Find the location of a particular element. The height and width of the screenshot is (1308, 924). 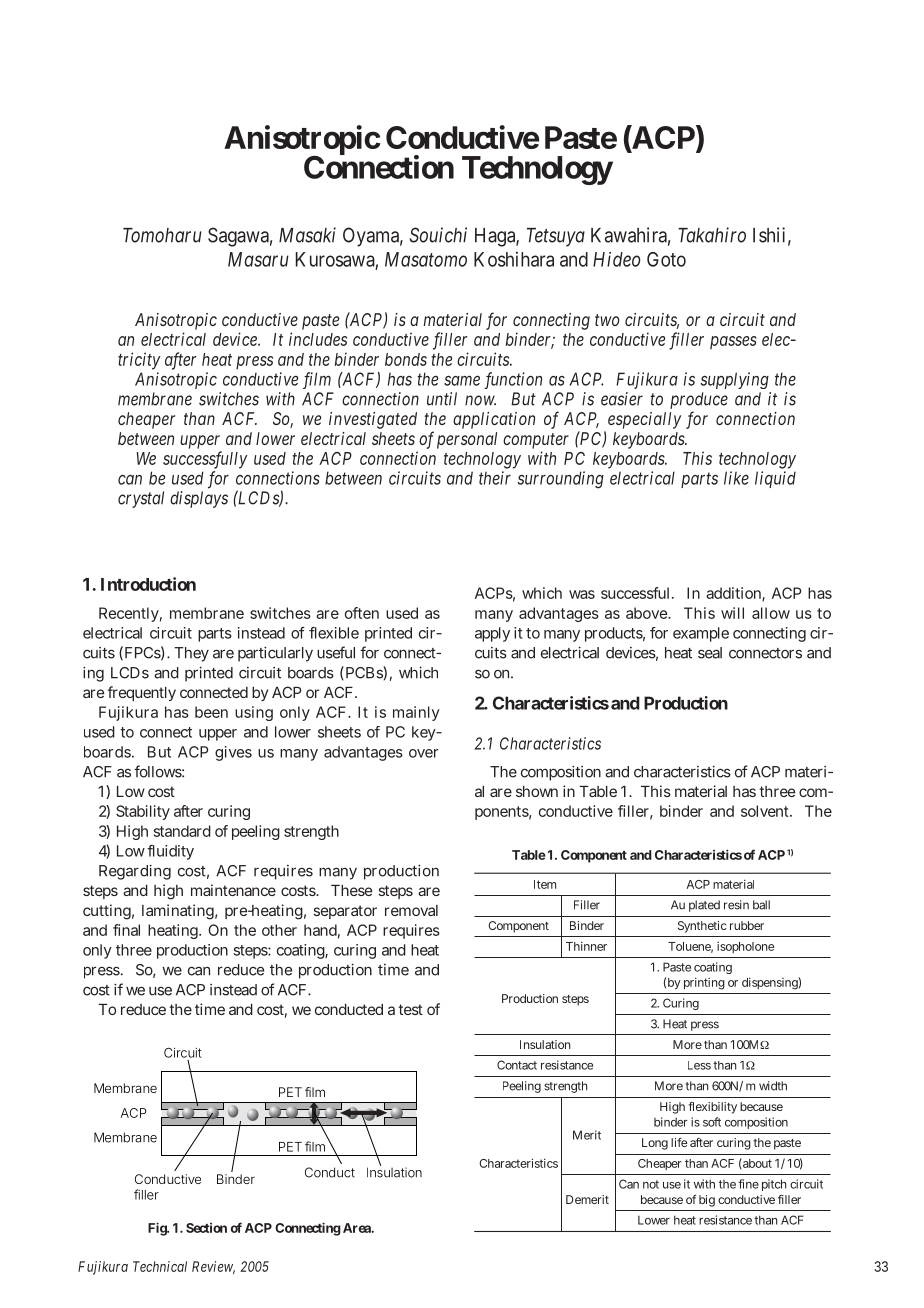

Introduction is located at coordinates (148, 584).
